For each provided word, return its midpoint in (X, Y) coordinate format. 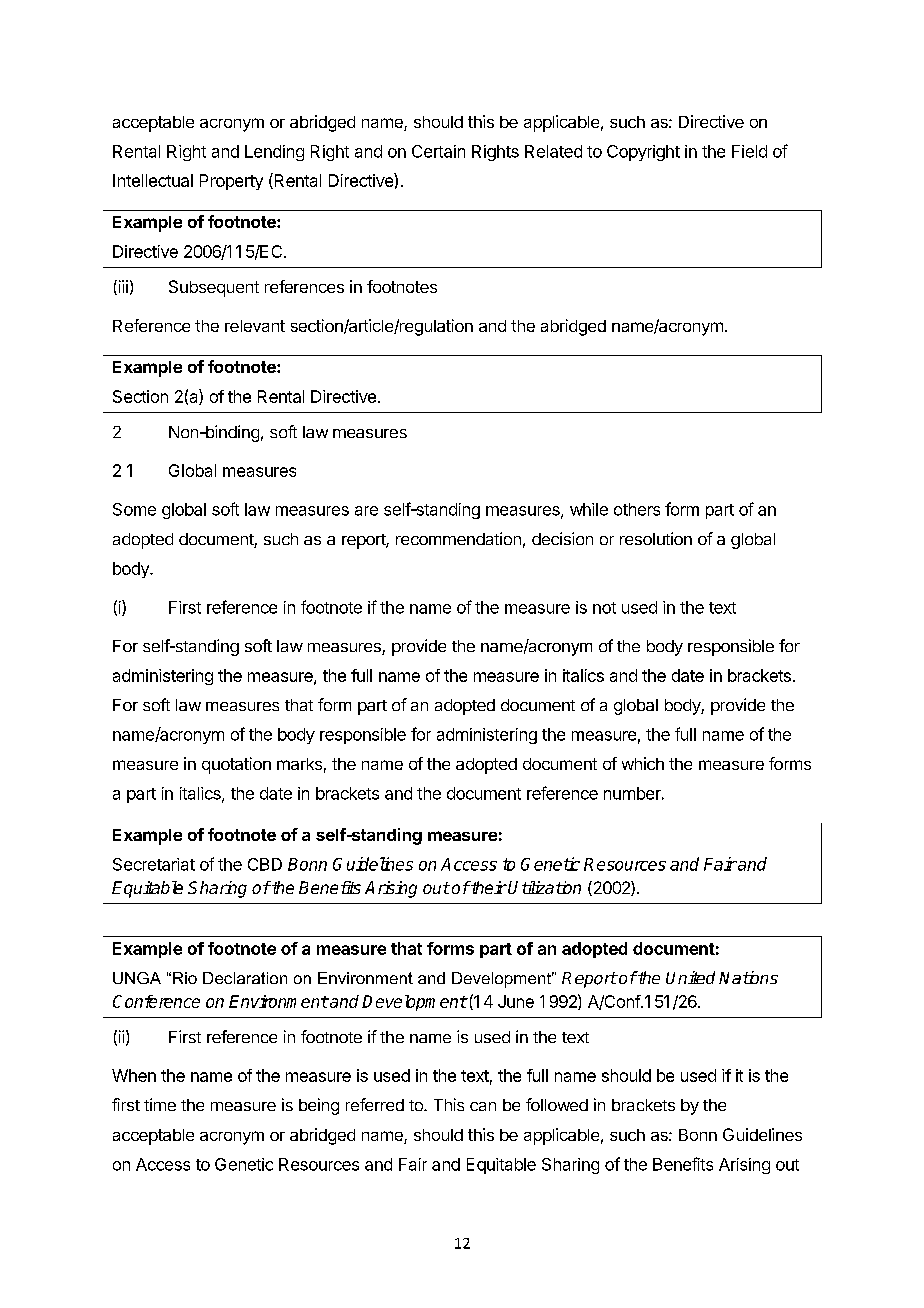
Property (231, 182)
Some (134, 509)
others (637, 509)
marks (299, 764)
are (366, 511)
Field (749, 151)
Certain (438, 151)
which (643, 763)
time (160, 1104)
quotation (236, 765)
